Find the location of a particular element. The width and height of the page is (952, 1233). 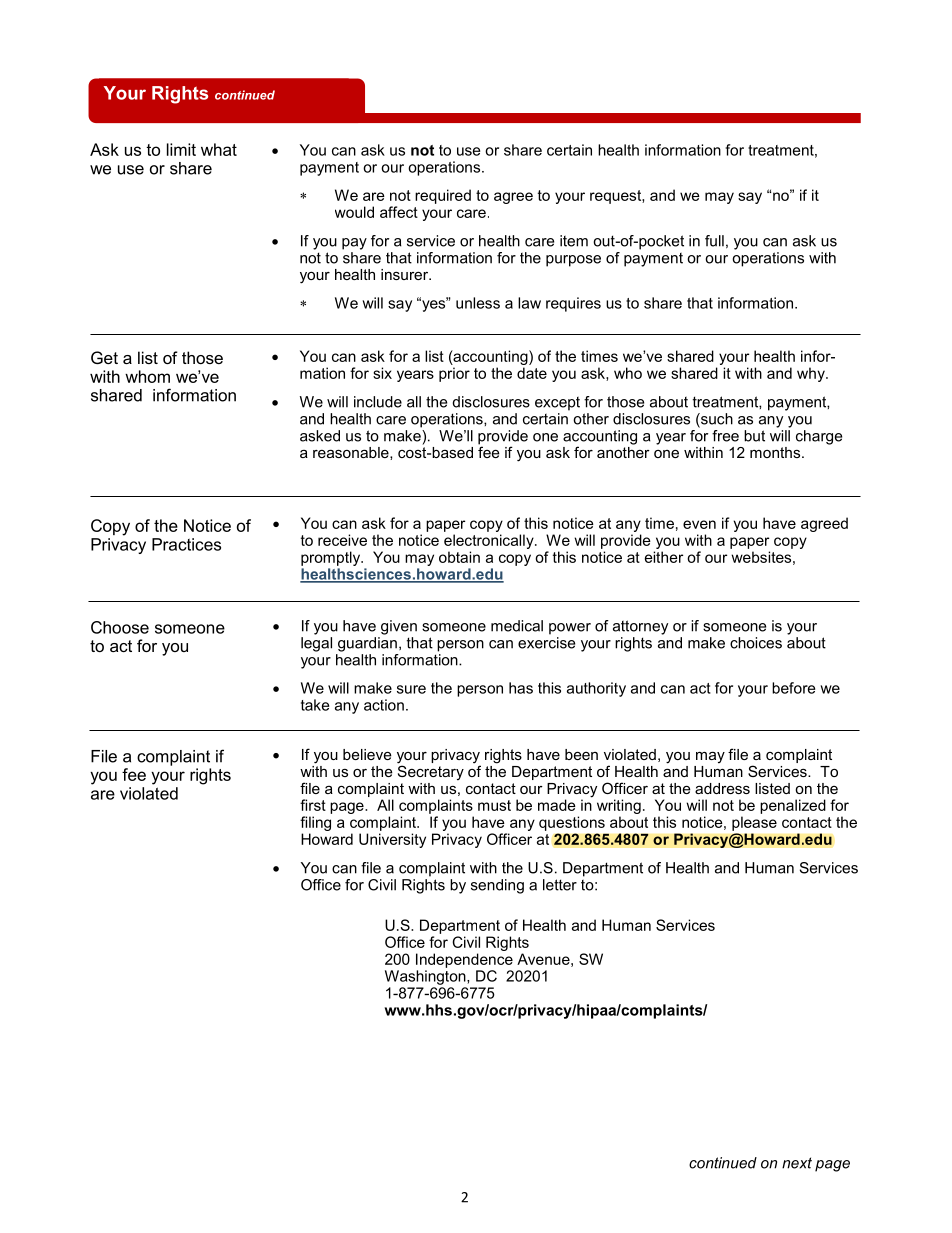

electronically is located at coordinates (490, 541).
